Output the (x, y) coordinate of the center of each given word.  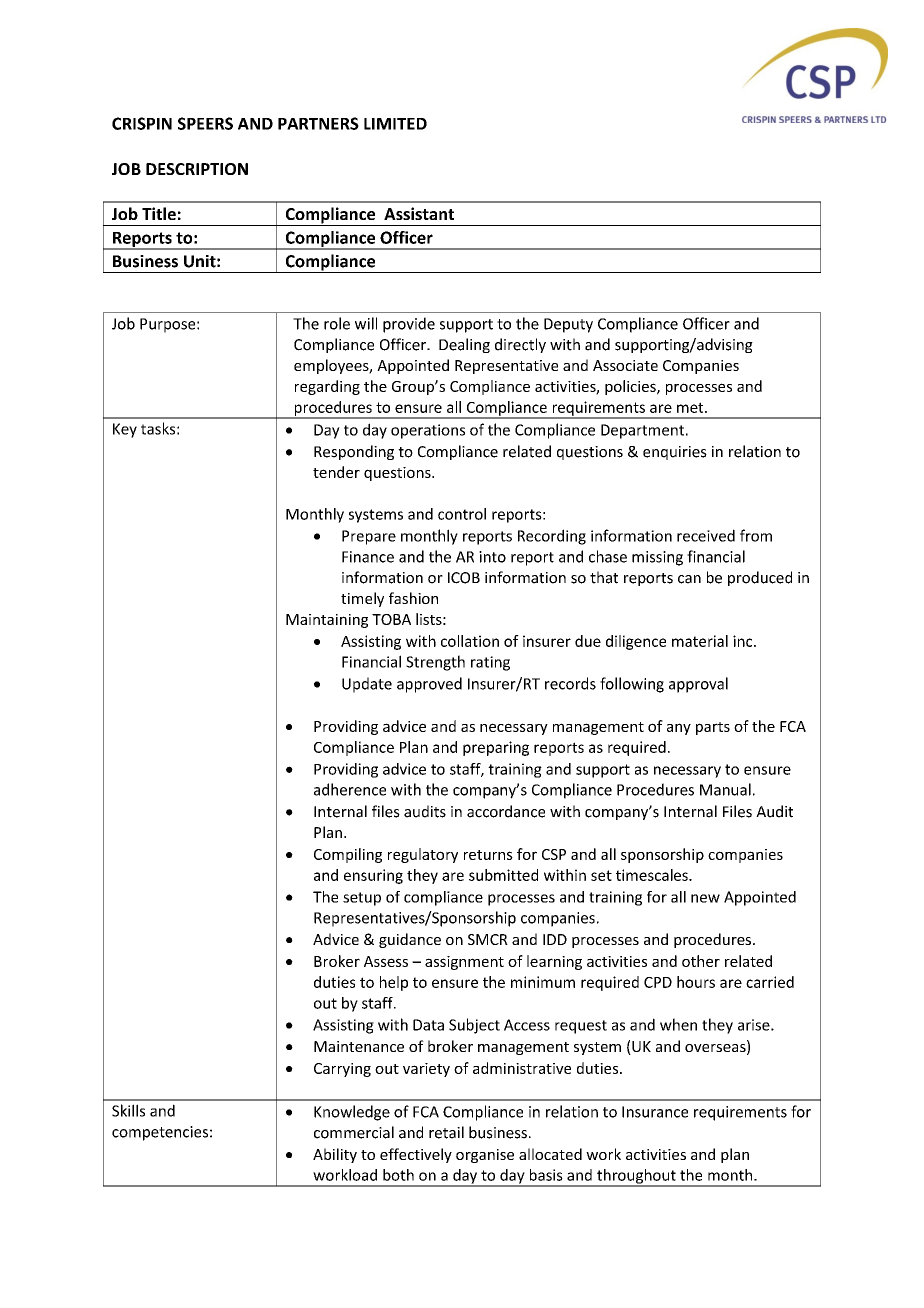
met (691, 407)
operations (428, 431)
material (700, 641)
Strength (435, 663)
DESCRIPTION (197, 169)
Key (125, 430)
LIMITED (395, 124)
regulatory (423, 855)
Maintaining (327, 621)
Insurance (655, 1112)
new (705, 898)
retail (446, 1132)
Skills (128, 1110)
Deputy (568, 325)
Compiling (348, 855)
